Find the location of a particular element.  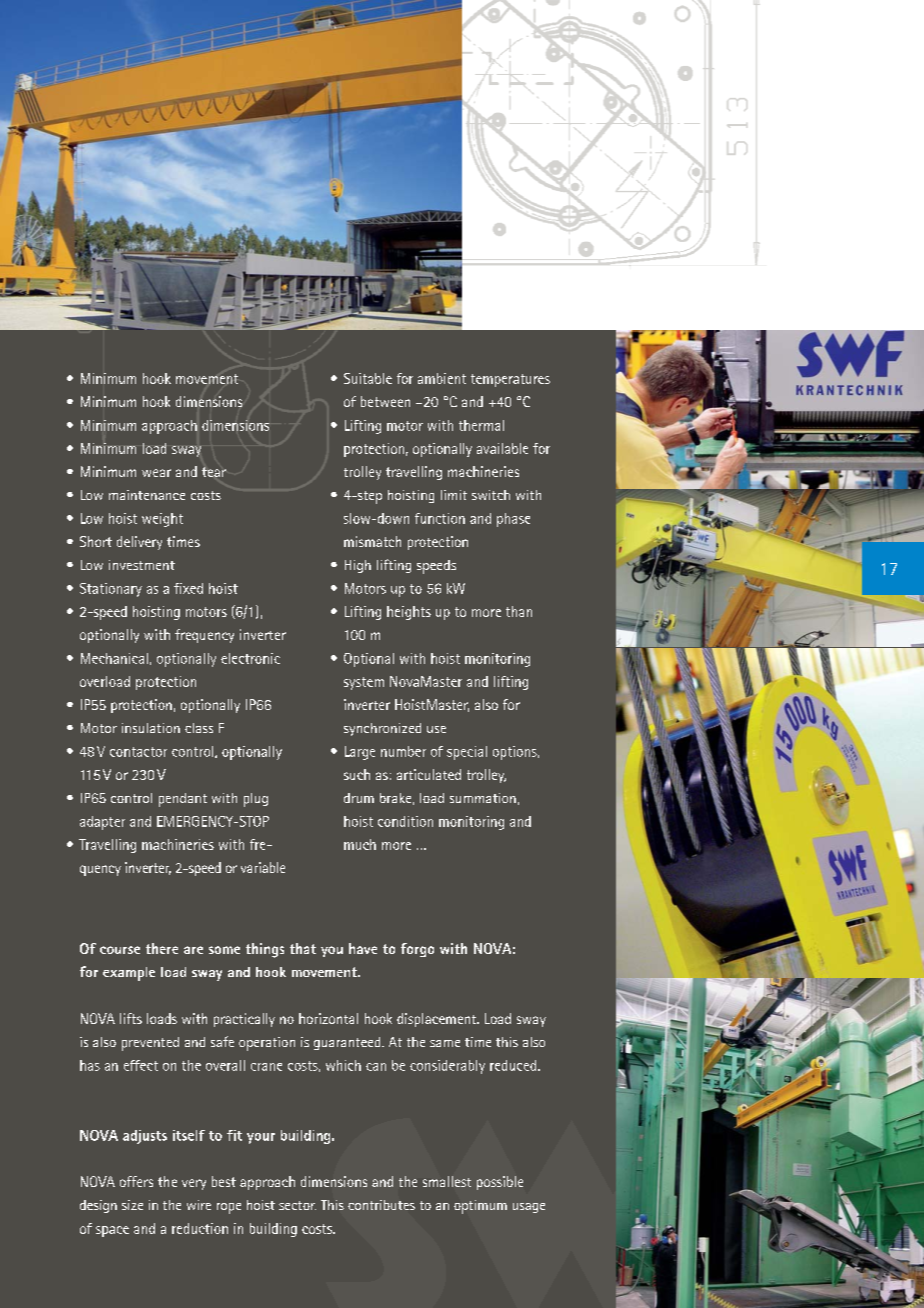

summation is located at coordinates (483, 798).
